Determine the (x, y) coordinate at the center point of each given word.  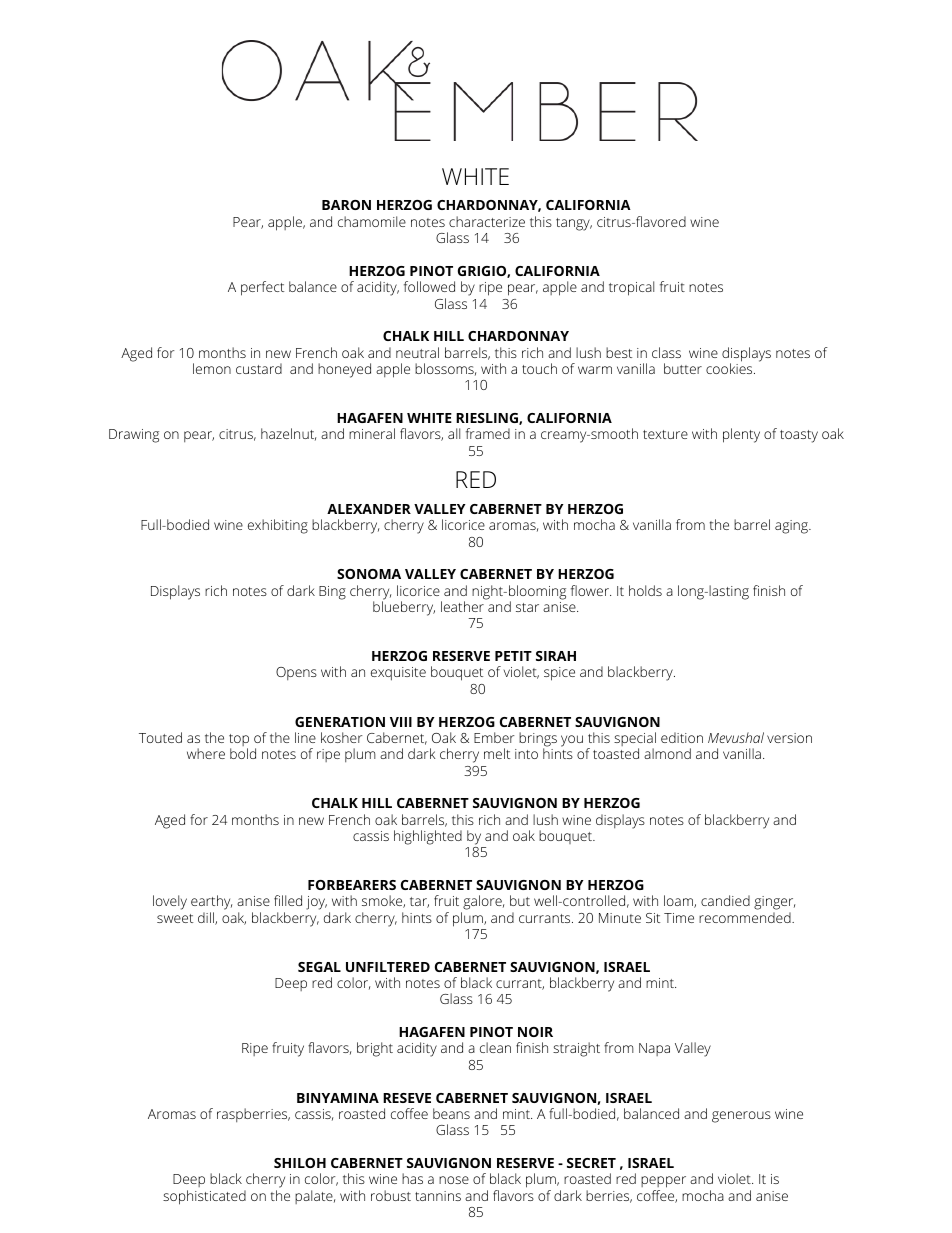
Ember (494, 737)
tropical (631, 288)
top (239, 741)
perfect (262, 288)
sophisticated (204, 1197)
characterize (487, 221)
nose (454, 1180)
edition (682, 737)
